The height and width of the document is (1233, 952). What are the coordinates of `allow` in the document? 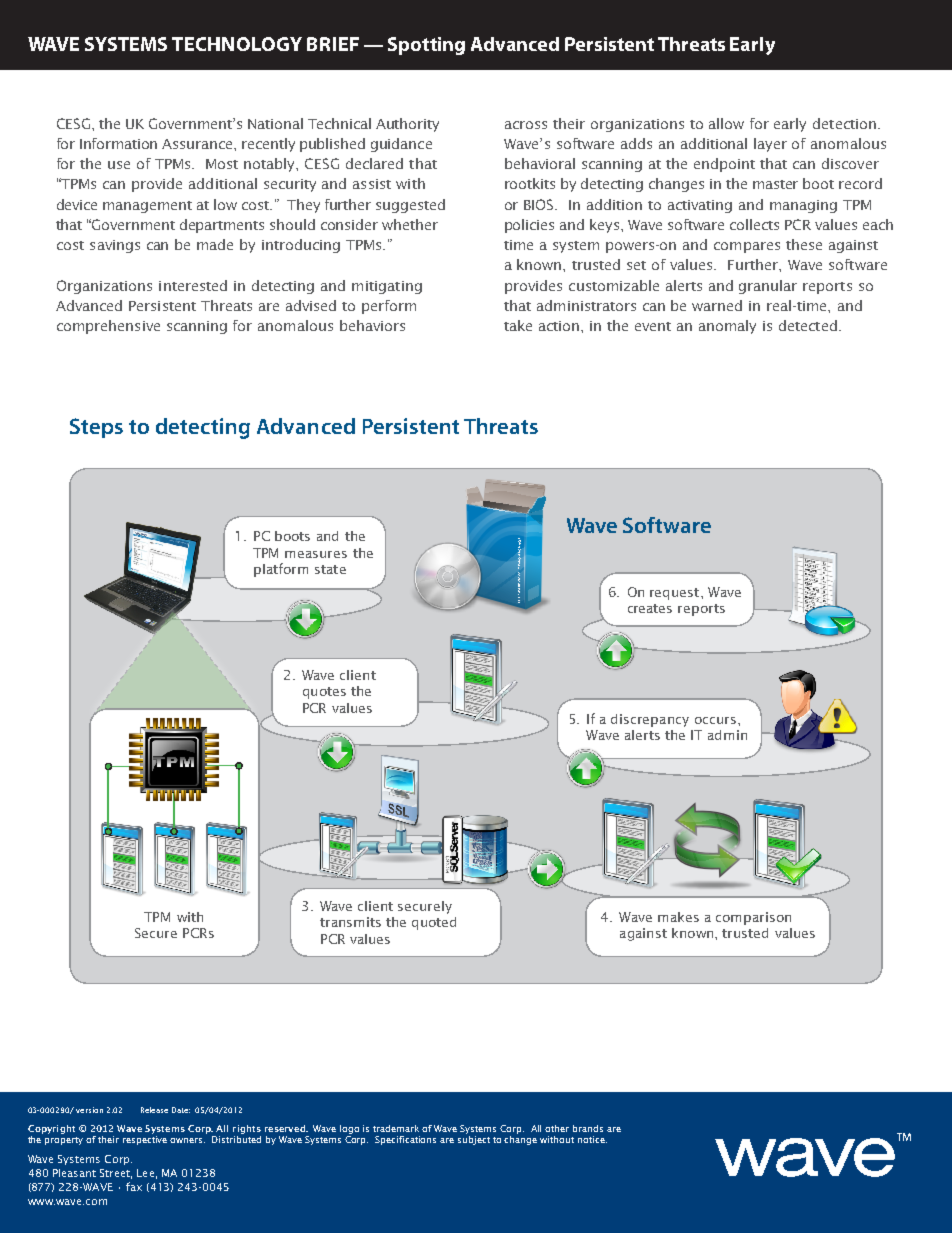 It's located at (726, 123).
